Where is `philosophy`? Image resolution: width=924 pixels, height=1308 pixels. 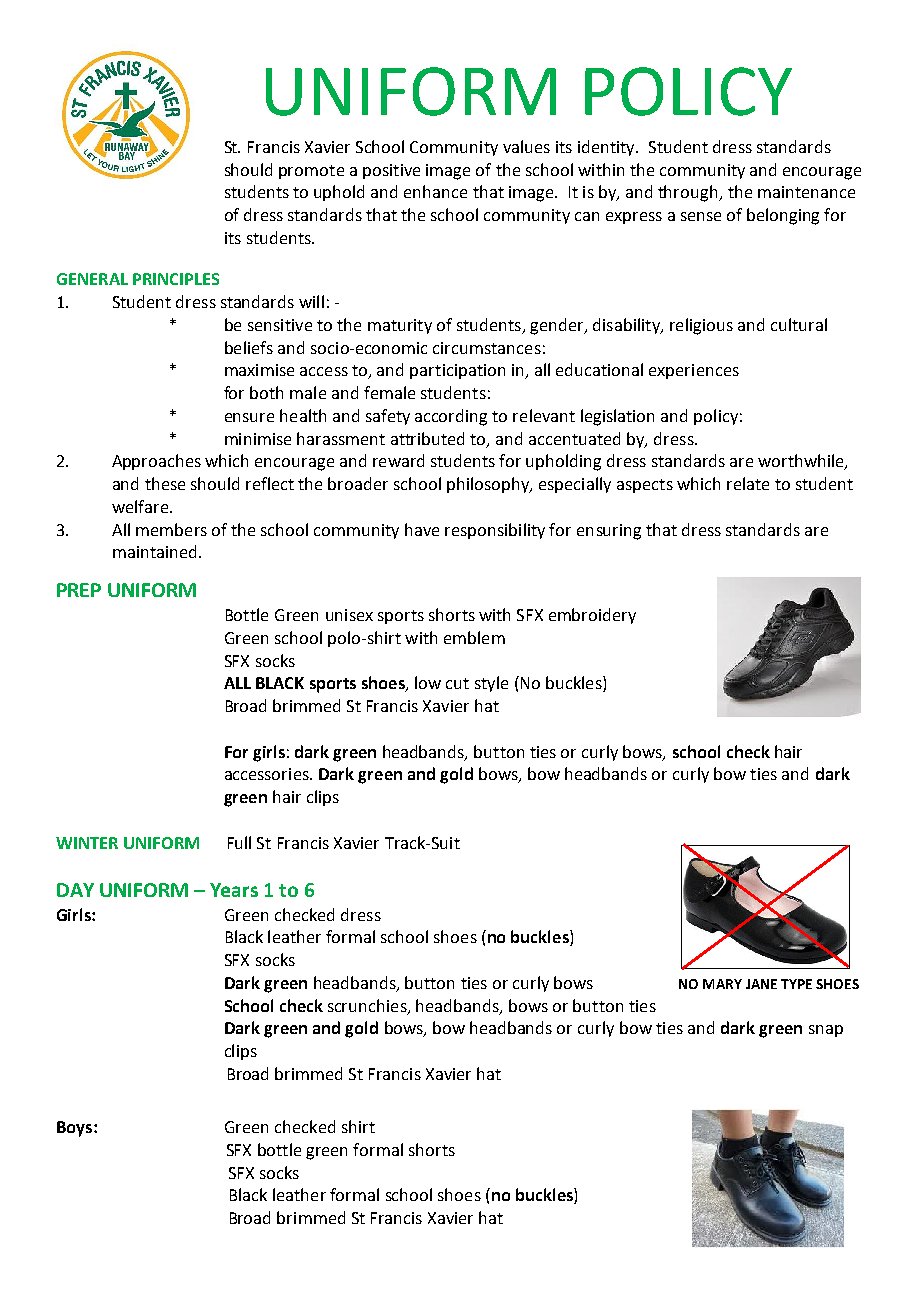
philosophy is located at coordinates (489, 485).
